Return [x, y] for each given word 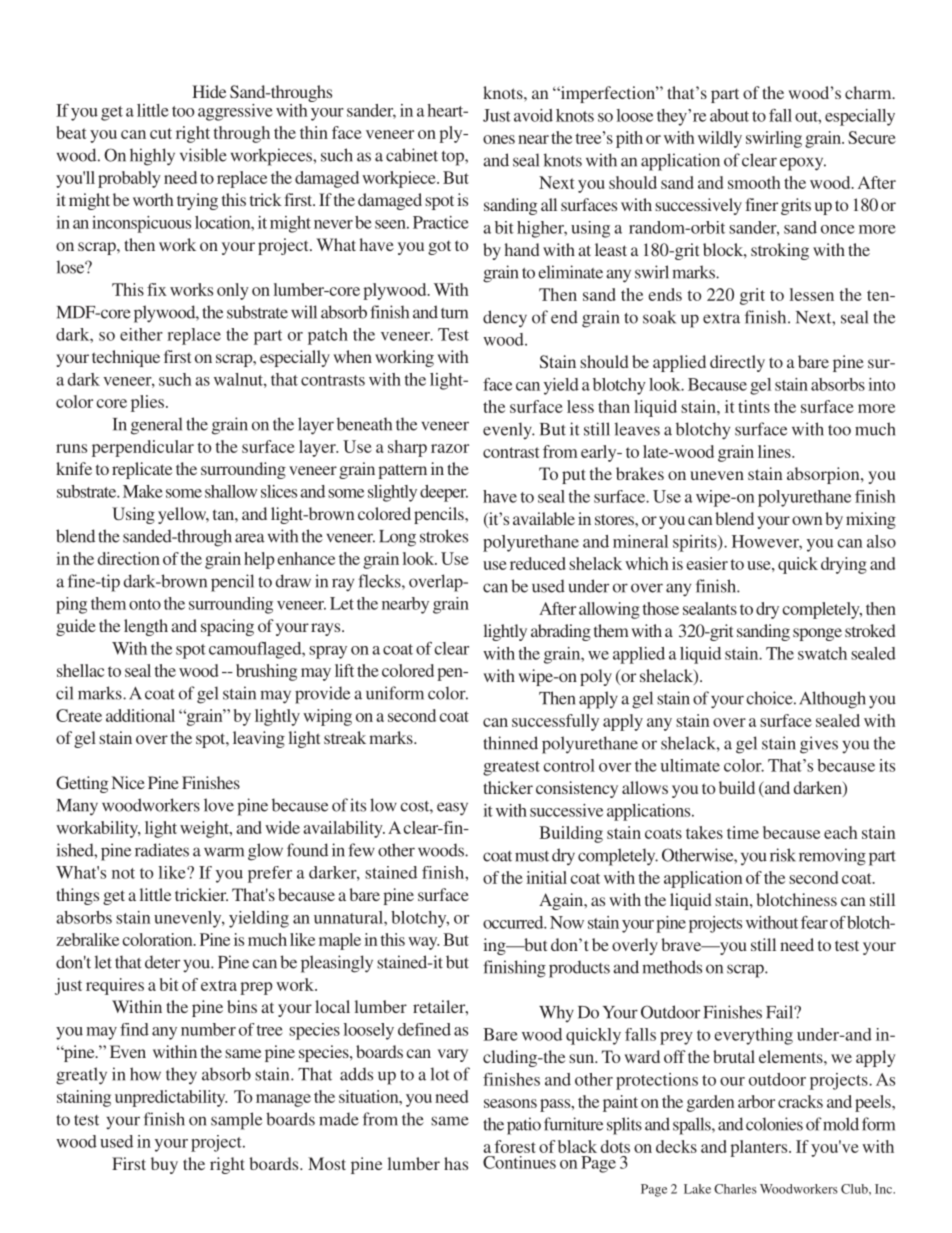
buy [164, 1165]
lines [775, 451]
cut [161, 133]
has [456, 1163]
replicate [142, 470]
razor [450, 448]
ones [499, 139]
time [743, 832]
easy [452, 809]
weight [205, 829]
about [729, 115]
